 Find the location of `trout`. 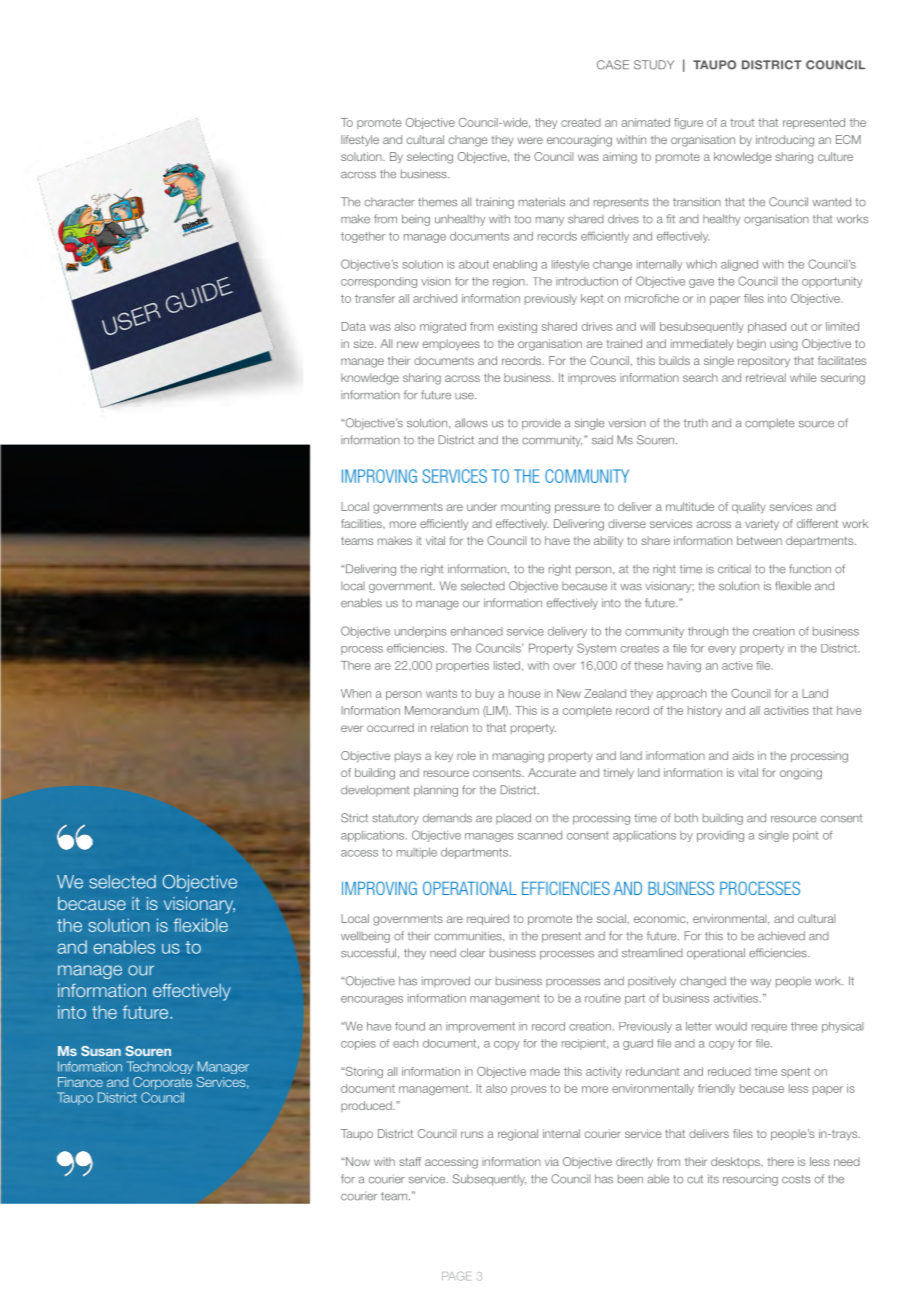

trout is located at coordinates (742, 122).
